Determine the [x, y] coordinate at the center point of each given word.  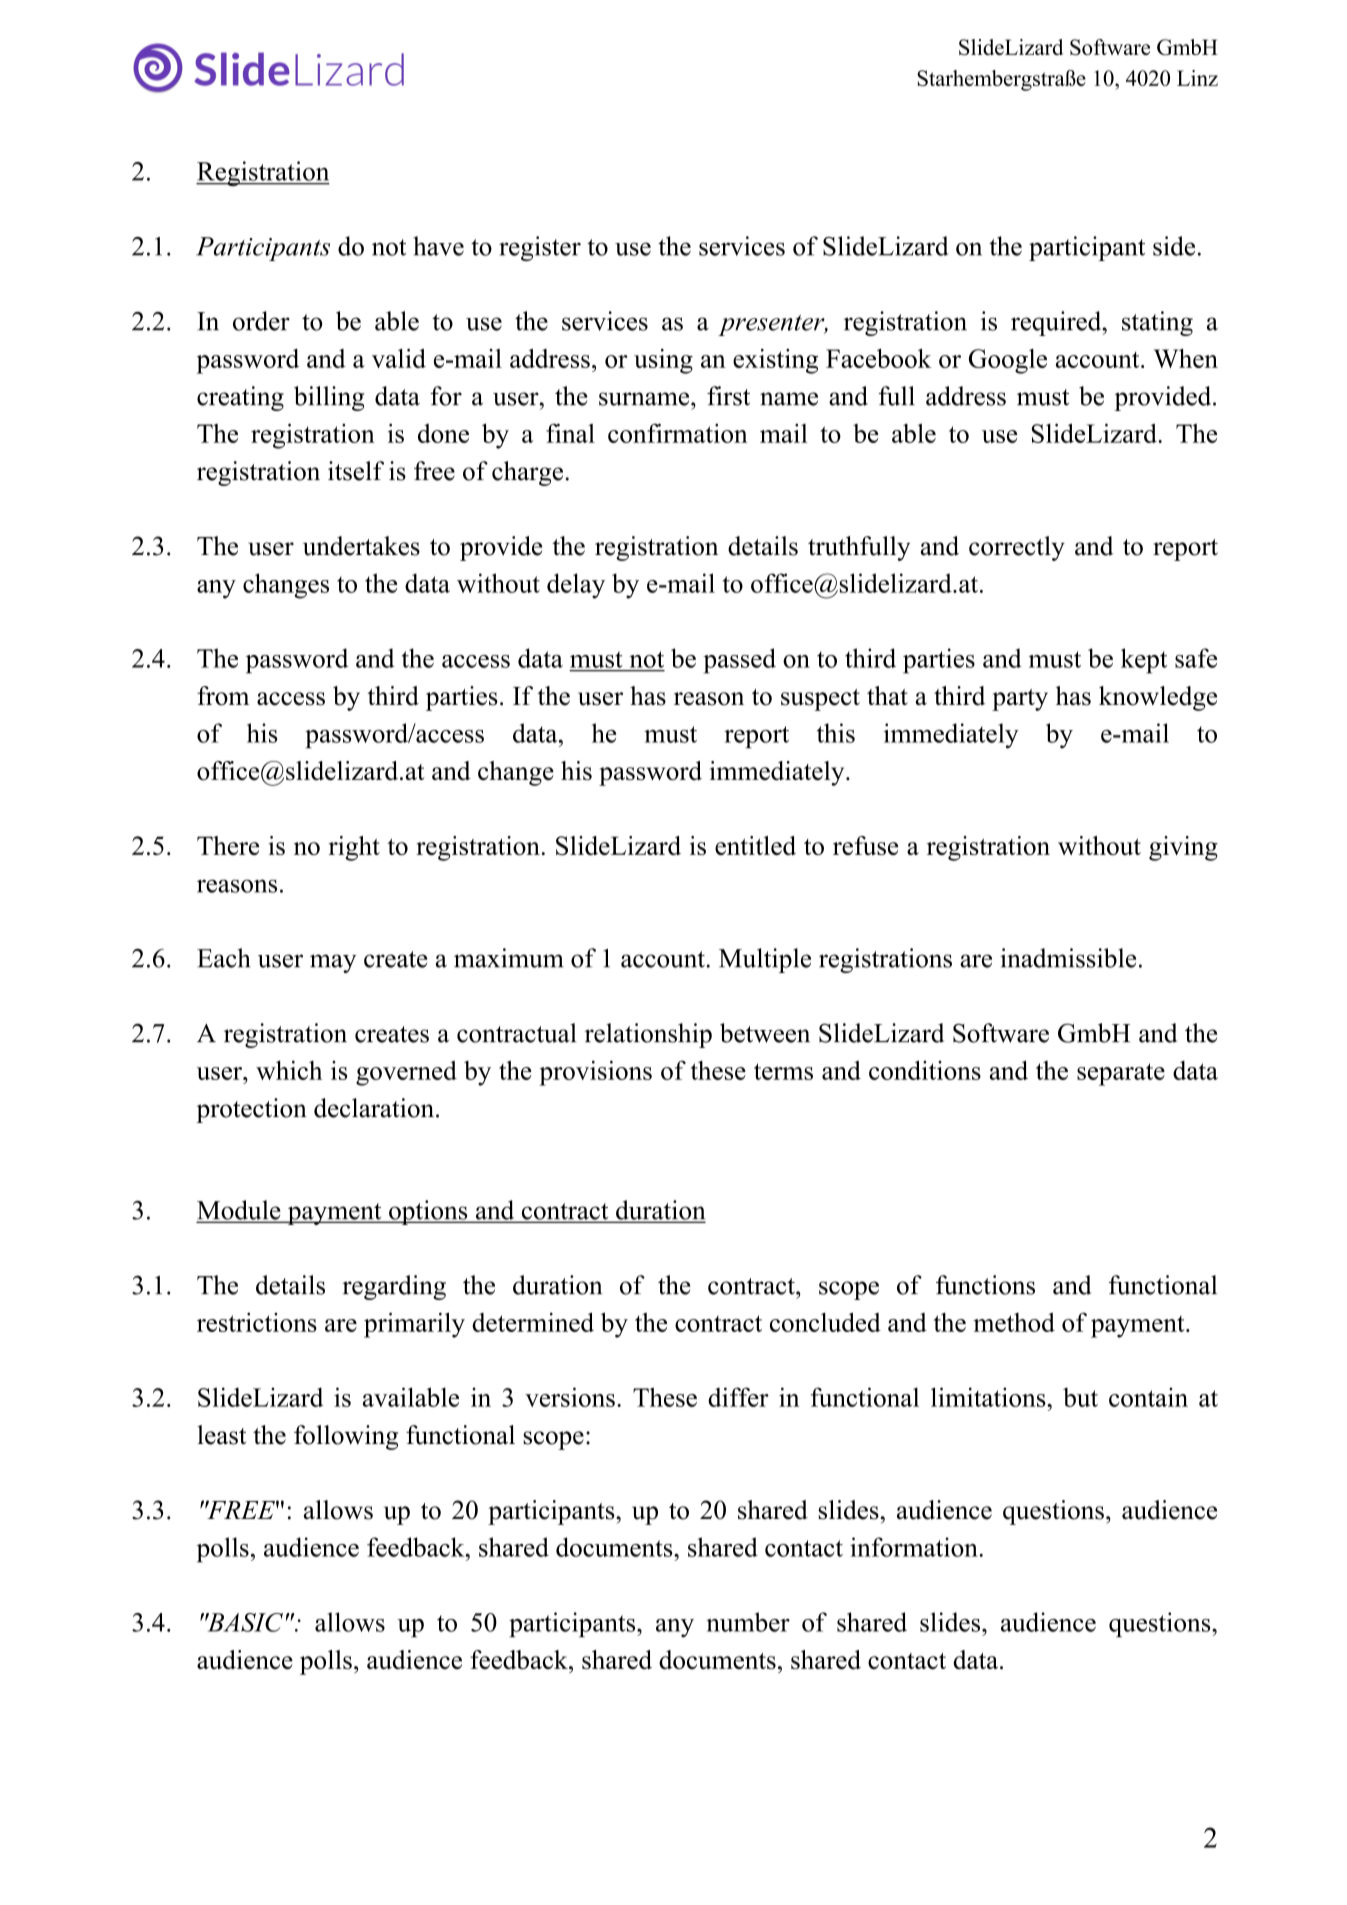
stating [1157, 323]
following [346, 1437]
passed [739, 661]
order [261, 321]
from [223, 696]
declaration [374, 1108]
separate [1121, 1074]
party [1020, 700]
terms [783, 1071]
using [663, 361]
